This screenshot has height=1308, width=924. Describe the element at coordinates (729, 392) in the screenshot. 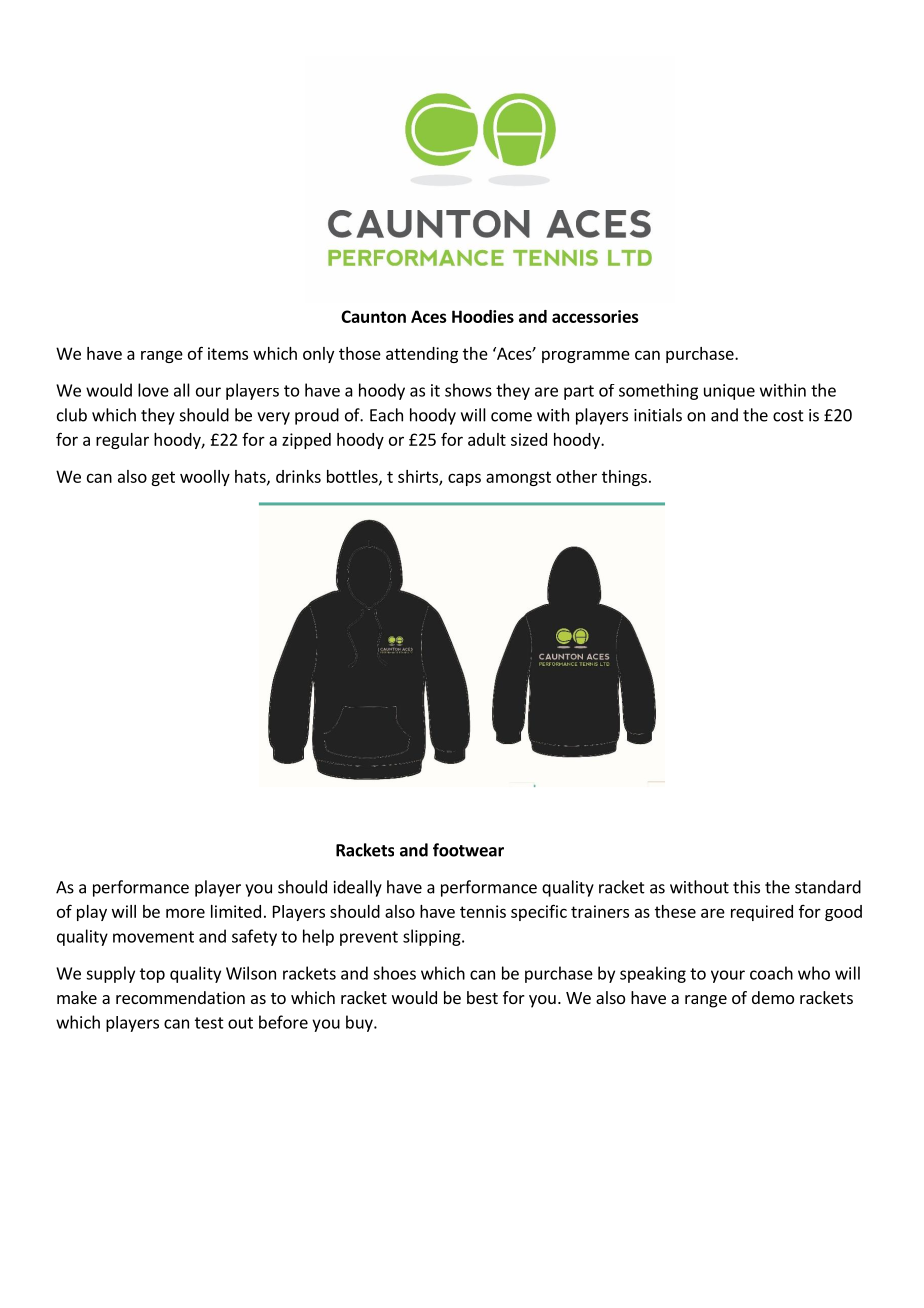

I see `unique` at that location.
